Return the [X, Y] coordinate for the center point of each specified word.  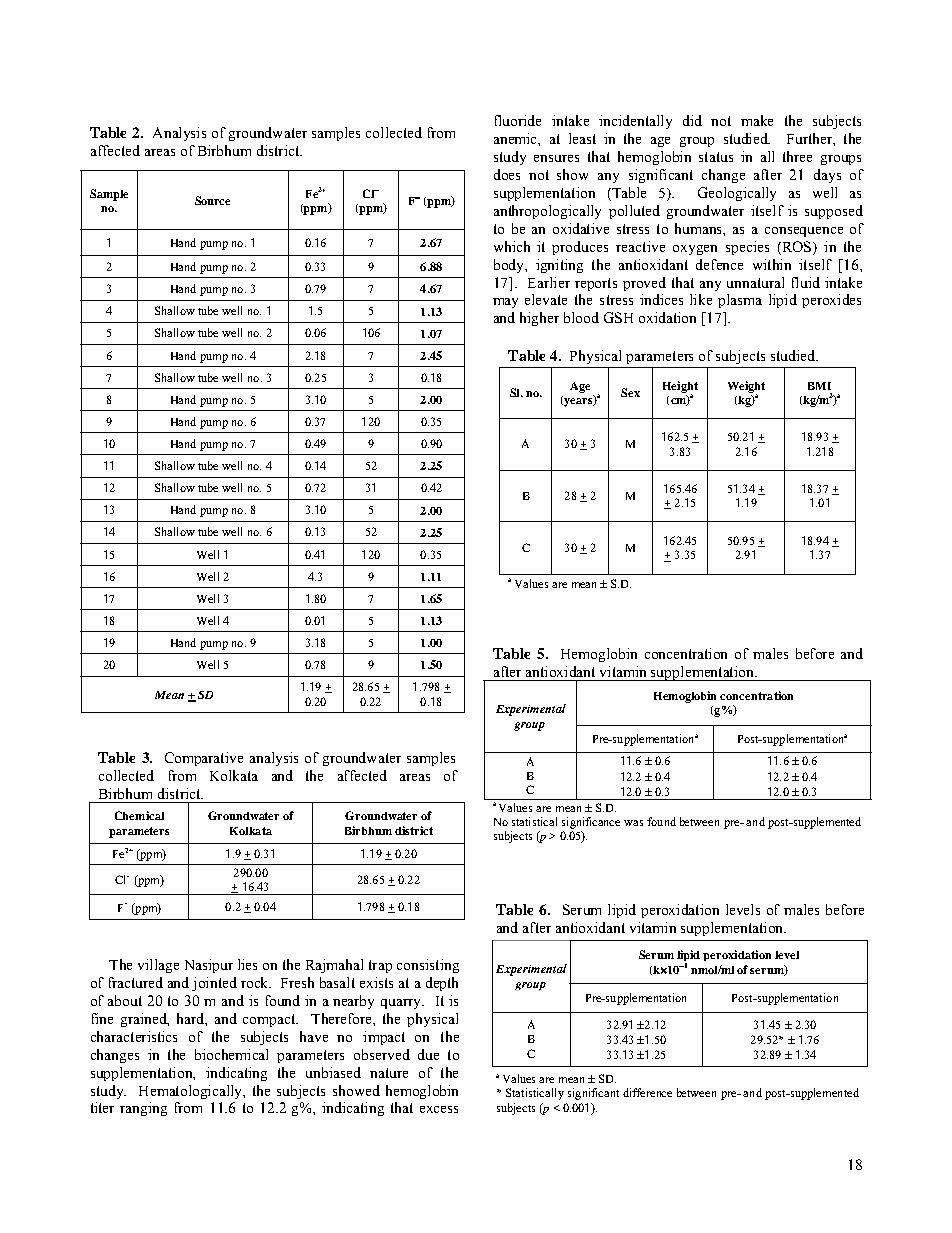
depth [442, 984]
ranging [143, 1109]
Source [212, 200]
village [158, 966]
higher [539, 319]
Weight [746, 388]
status [716, 157]
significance [591, 823]
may [505, 303]
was [633, 823]
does [507, 174]
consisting [428, 966]
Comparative [204, 759]
